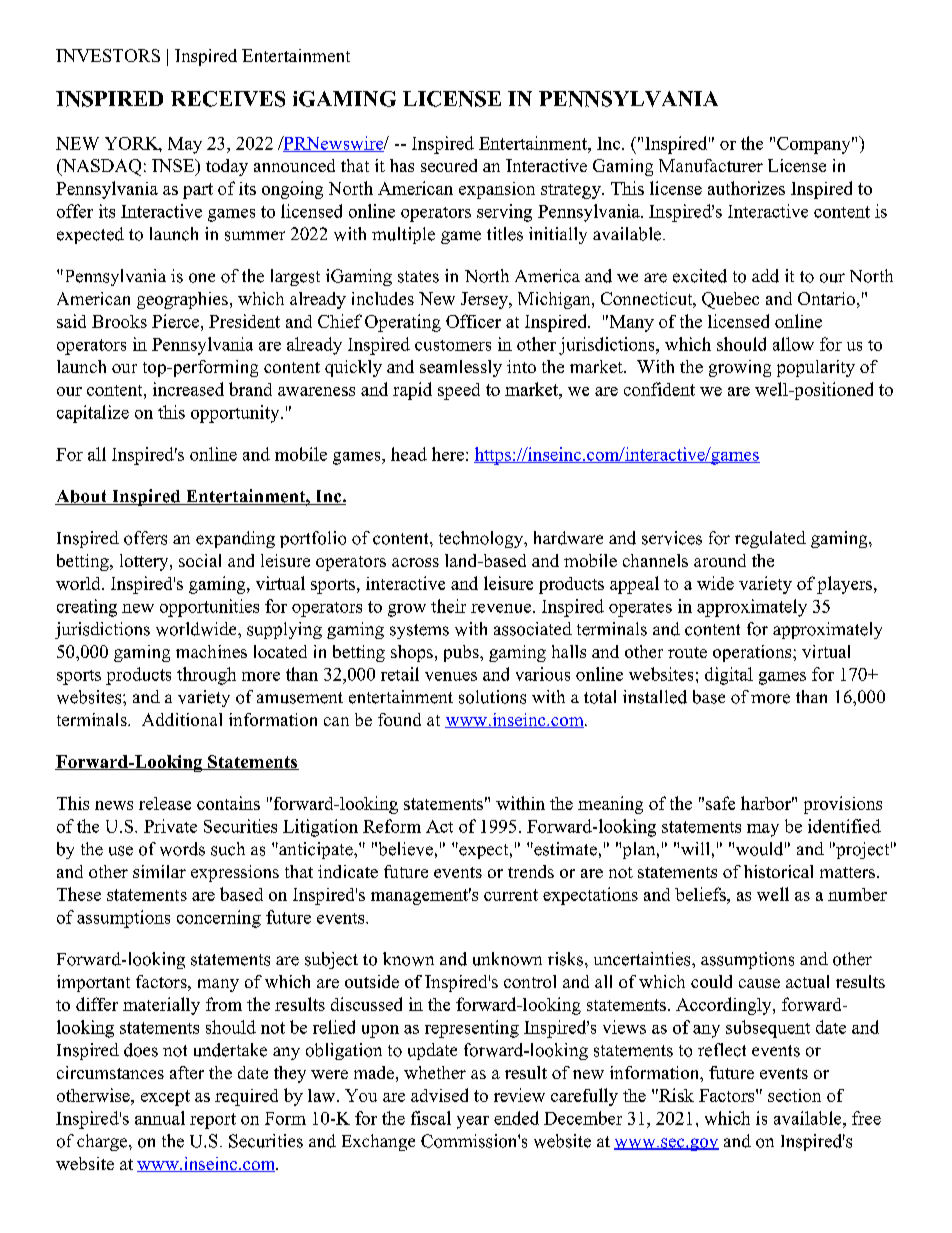  Describe the element at coordinates (448, 606) in the image. I see `their` at that location.
